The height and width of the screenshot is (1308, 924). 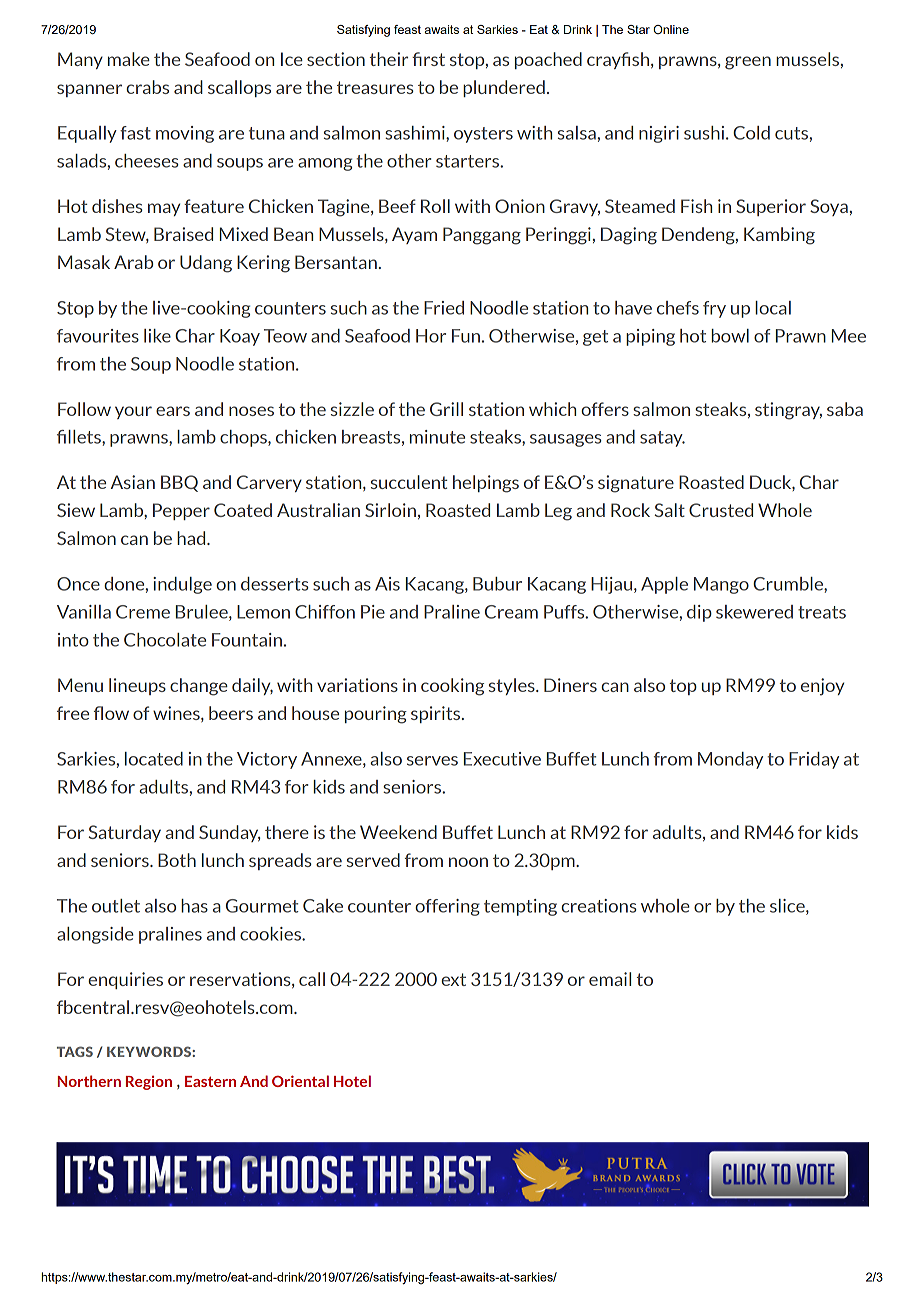 What do you see at coordinates (748, 63) in the screenshot?
I see `green` at bounding box center [748, 63].
